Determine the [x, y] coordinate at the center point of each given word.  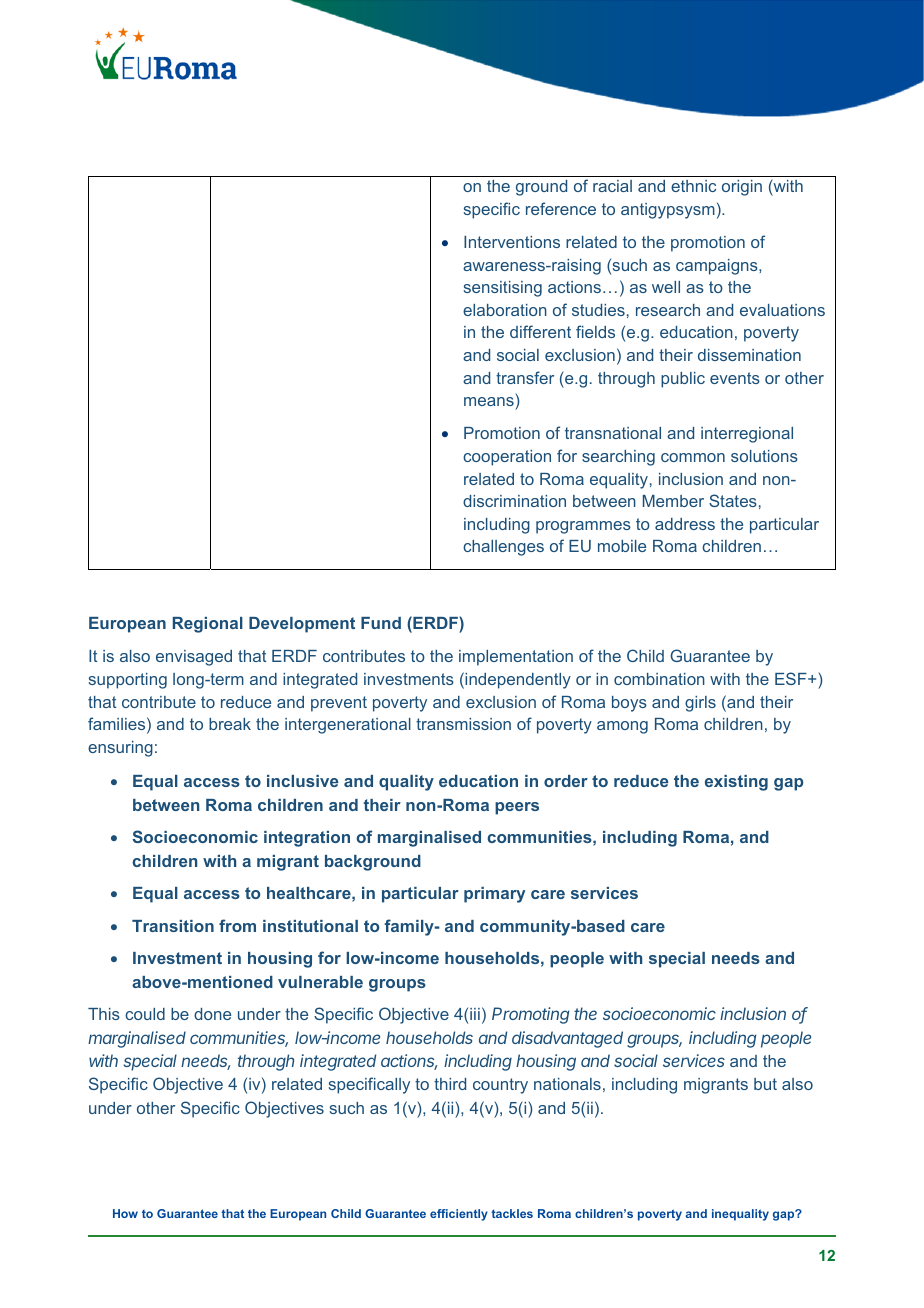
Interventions [512, 242]
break [230, 724]
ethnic [693, 186]
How [125, 1213]
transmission [463, 724]
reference [561, 208]
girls [700, 704]
